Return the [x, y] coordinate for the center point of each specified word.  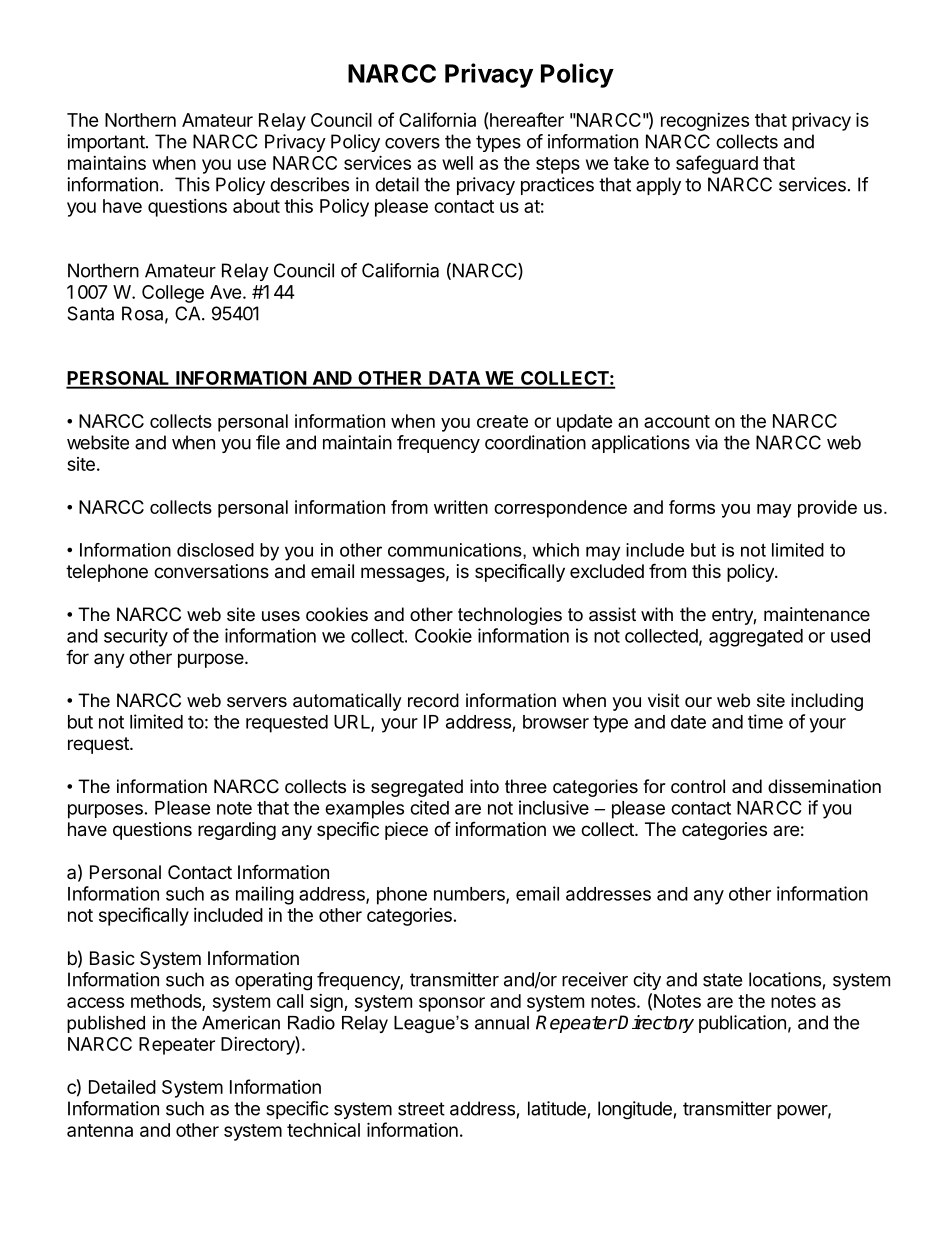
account [677, 421]
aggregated [756, 638]
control [698, 786]
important [106, 143]
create [502, 421]
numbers [470, 895]
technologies [510, 616]
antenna [100, 1130]
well [457, 163]
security [136, 637]
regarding [237, 831]
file [268, 442]
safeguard [717, 164]
